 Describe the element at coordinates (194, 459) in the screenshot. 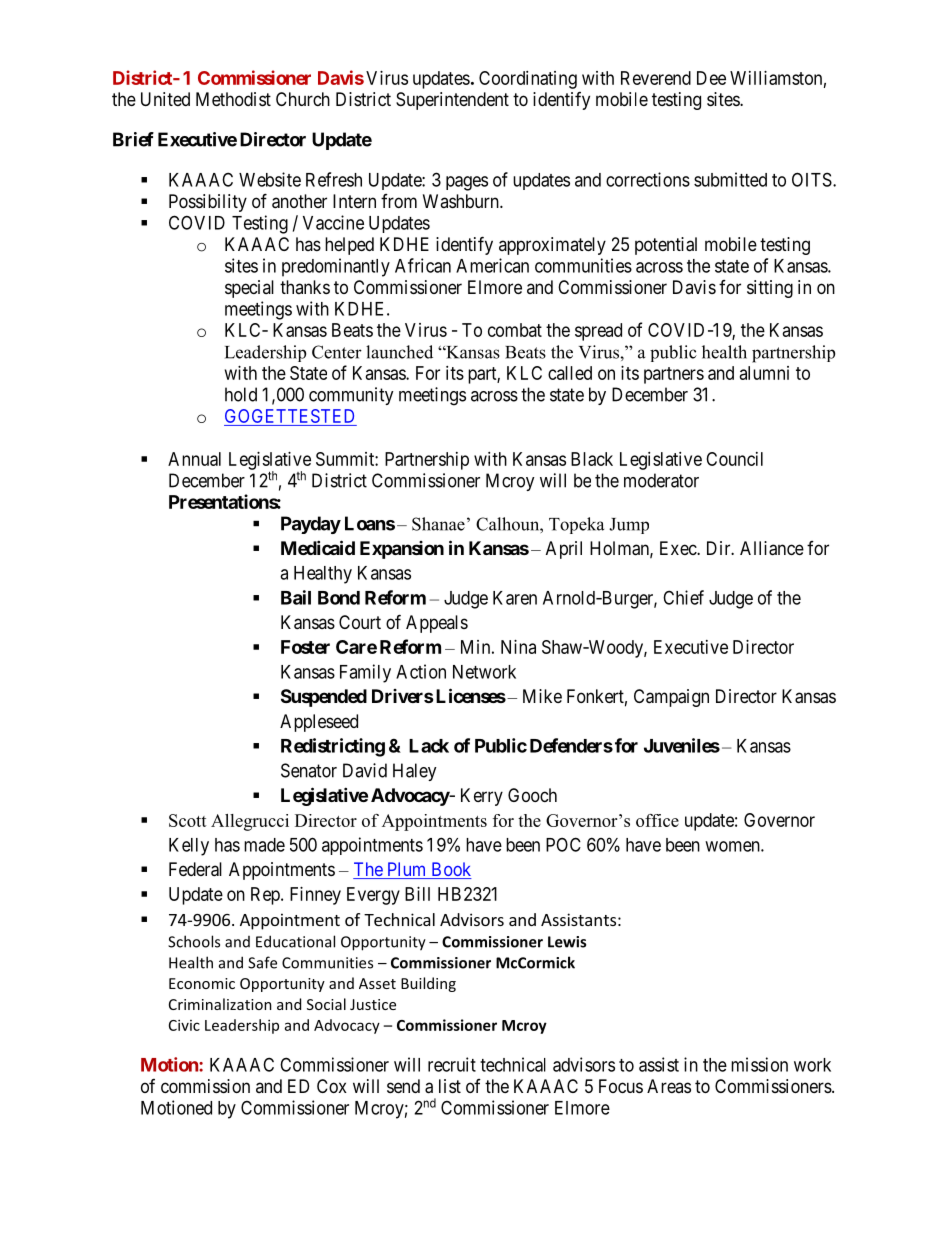

I see `Annual` at that location.
